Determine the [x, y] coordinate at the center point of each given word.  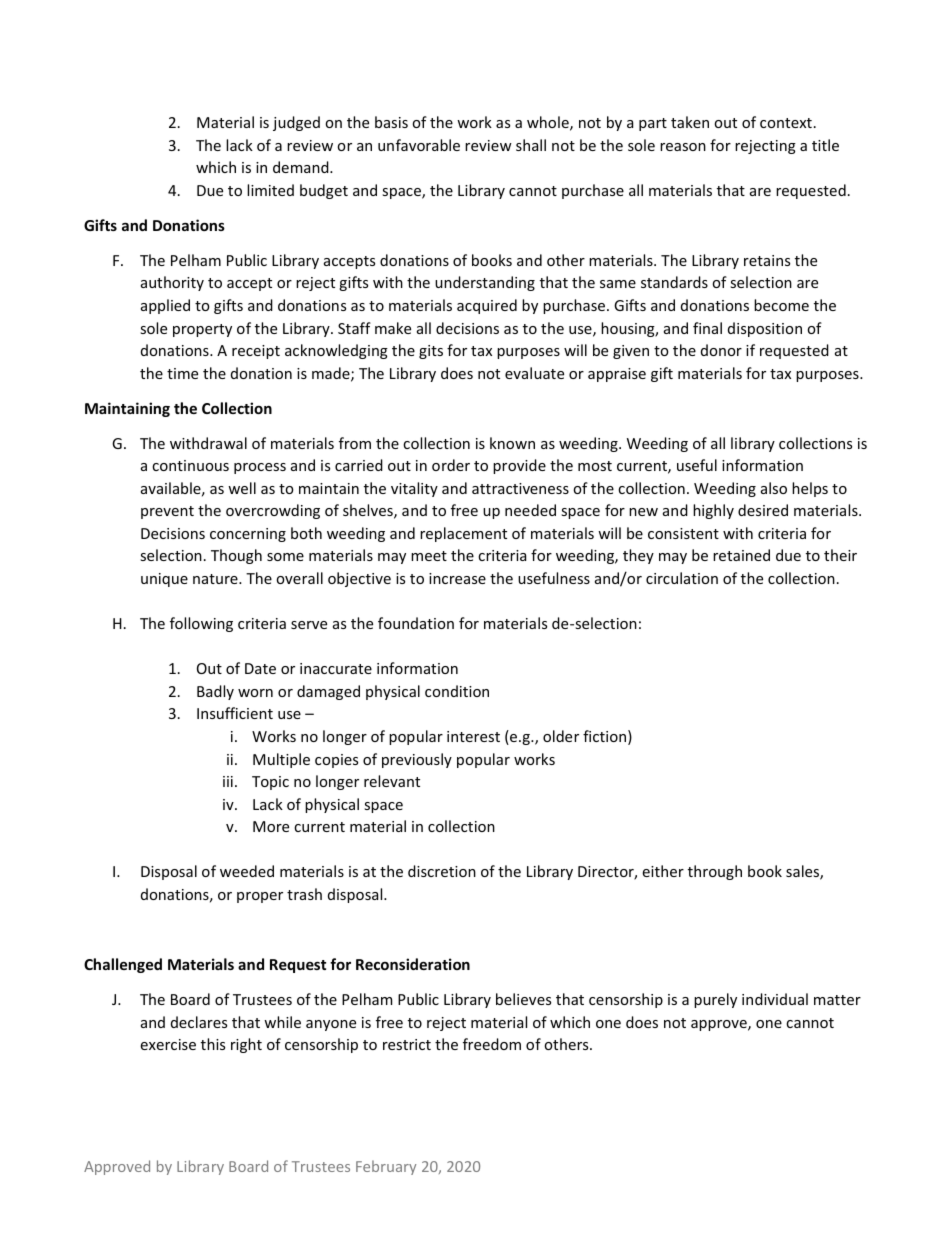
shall [531, 145]
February [386, 1167]
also [774, 488]
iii [228, 781]
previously [417, 760]
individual [775, 999]
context [786, 123]
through [715, 872]
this [213, 1044]
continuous [190, 465]
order [451, 465]
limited [270, 190]
